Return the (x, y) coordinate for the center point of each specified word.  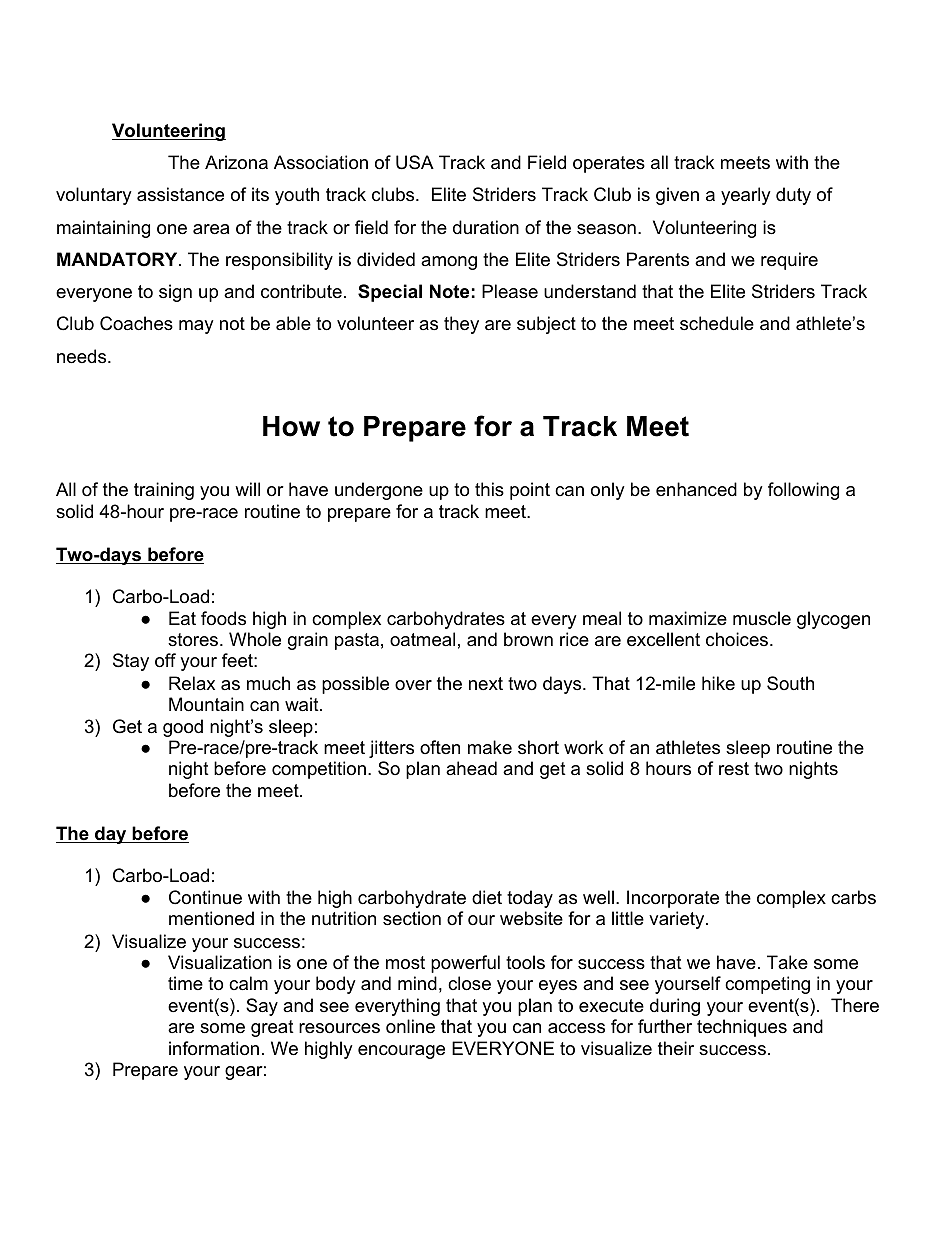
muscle (762, 618)
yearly (746, 196)
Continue (205, 897)
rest (734, 768)
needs (83, 356)
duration (486, 227)
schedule (717, 323)
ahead (471, 768)
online (410, 1026)
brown (528, 639)
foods (223, 618)
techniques (742, 1028)
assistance (180, 194)
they (461, 325)
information (214, 1048)
